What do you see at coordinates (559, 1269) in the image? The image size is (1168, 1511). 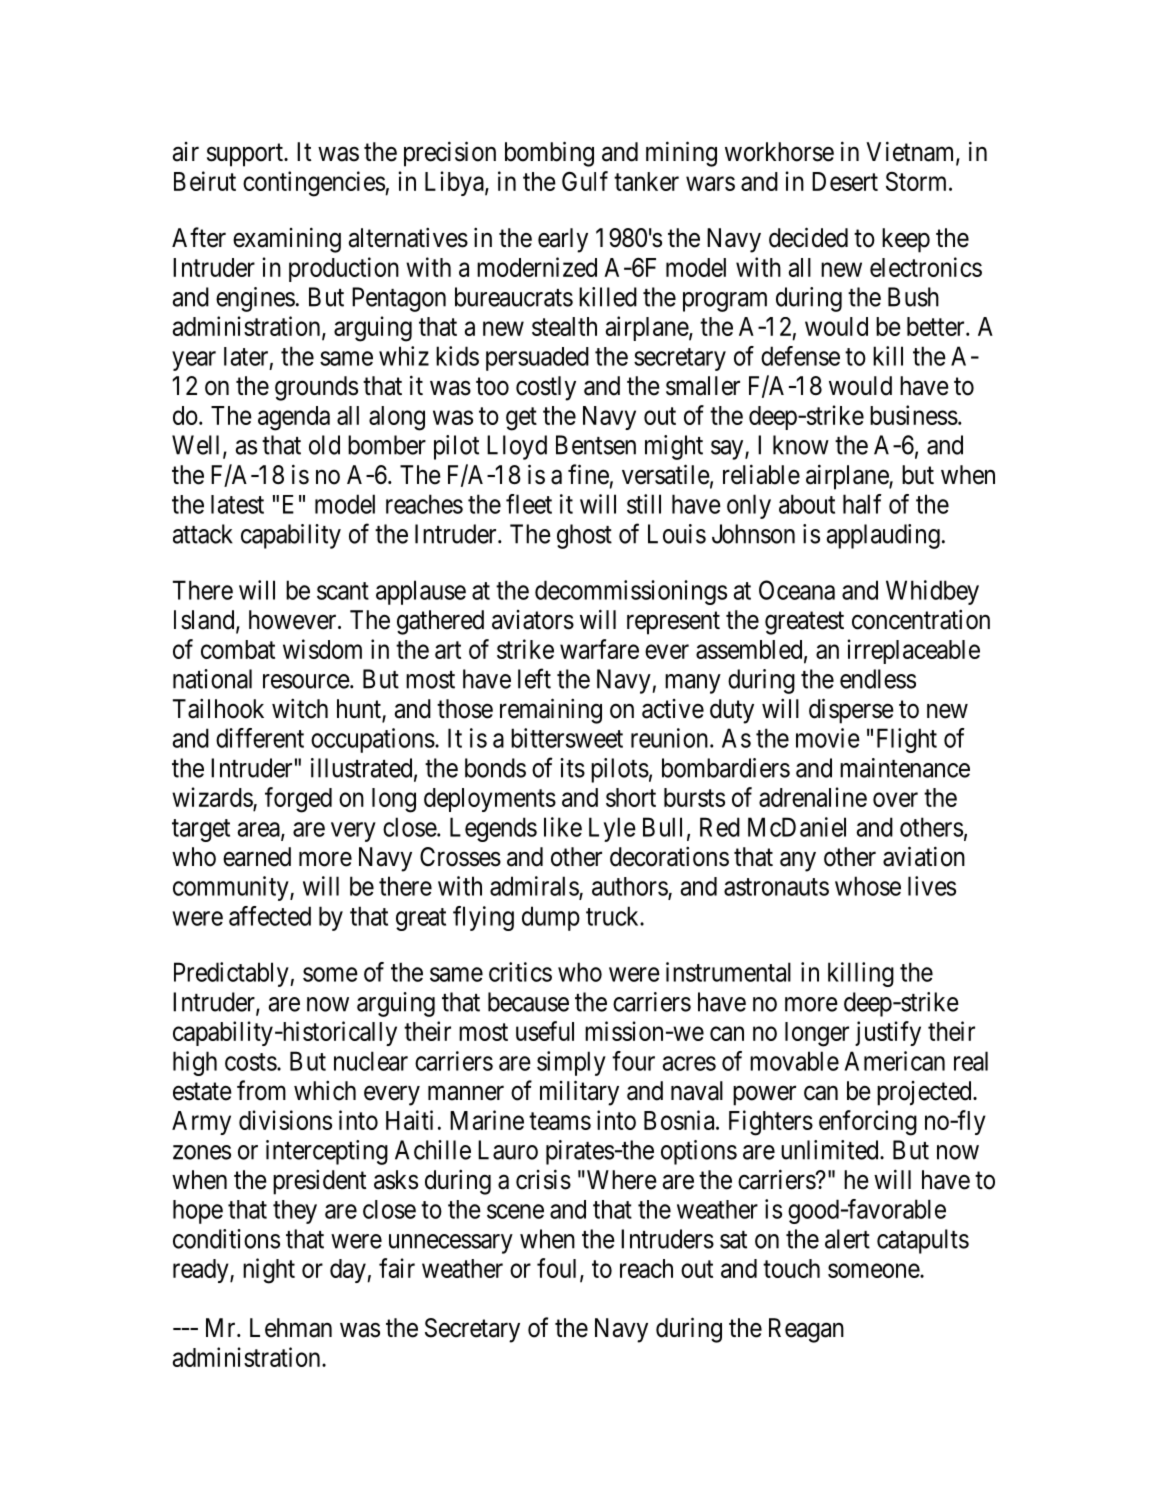 I see `foul` at bounding box center [559, 1269].
